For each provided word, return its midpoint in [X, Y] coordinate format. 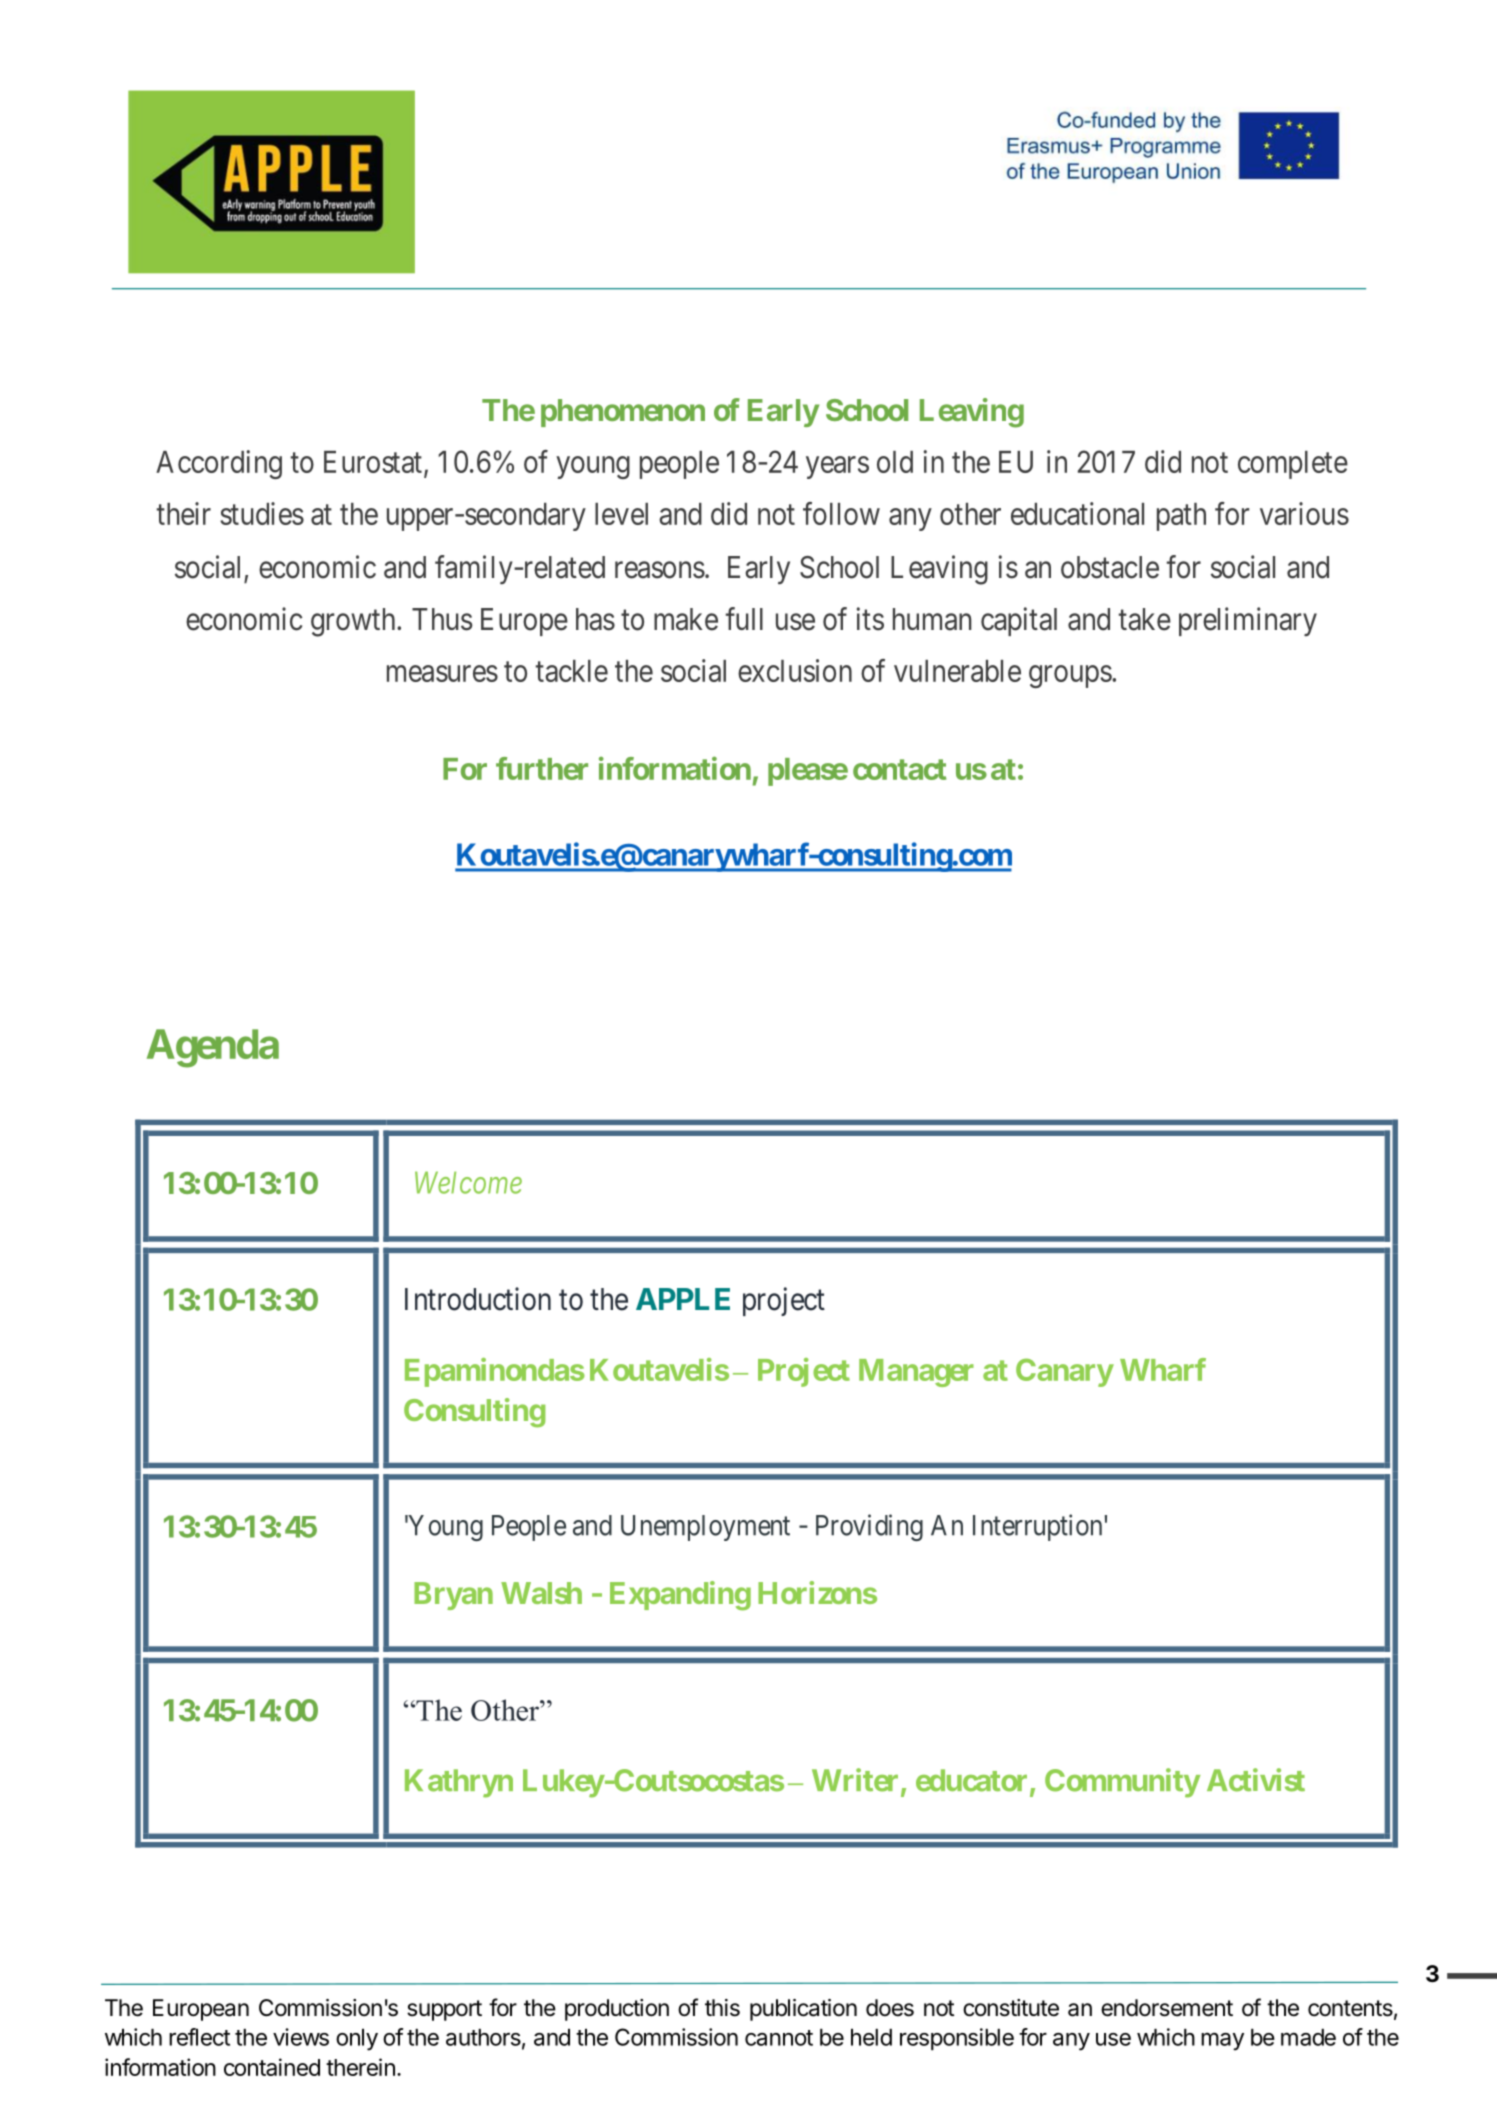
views [301, 2037]
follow [841, 513]
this [722, 2008]
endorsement [1167, 2008]
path [1181, 517]
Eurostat [373, 462]
